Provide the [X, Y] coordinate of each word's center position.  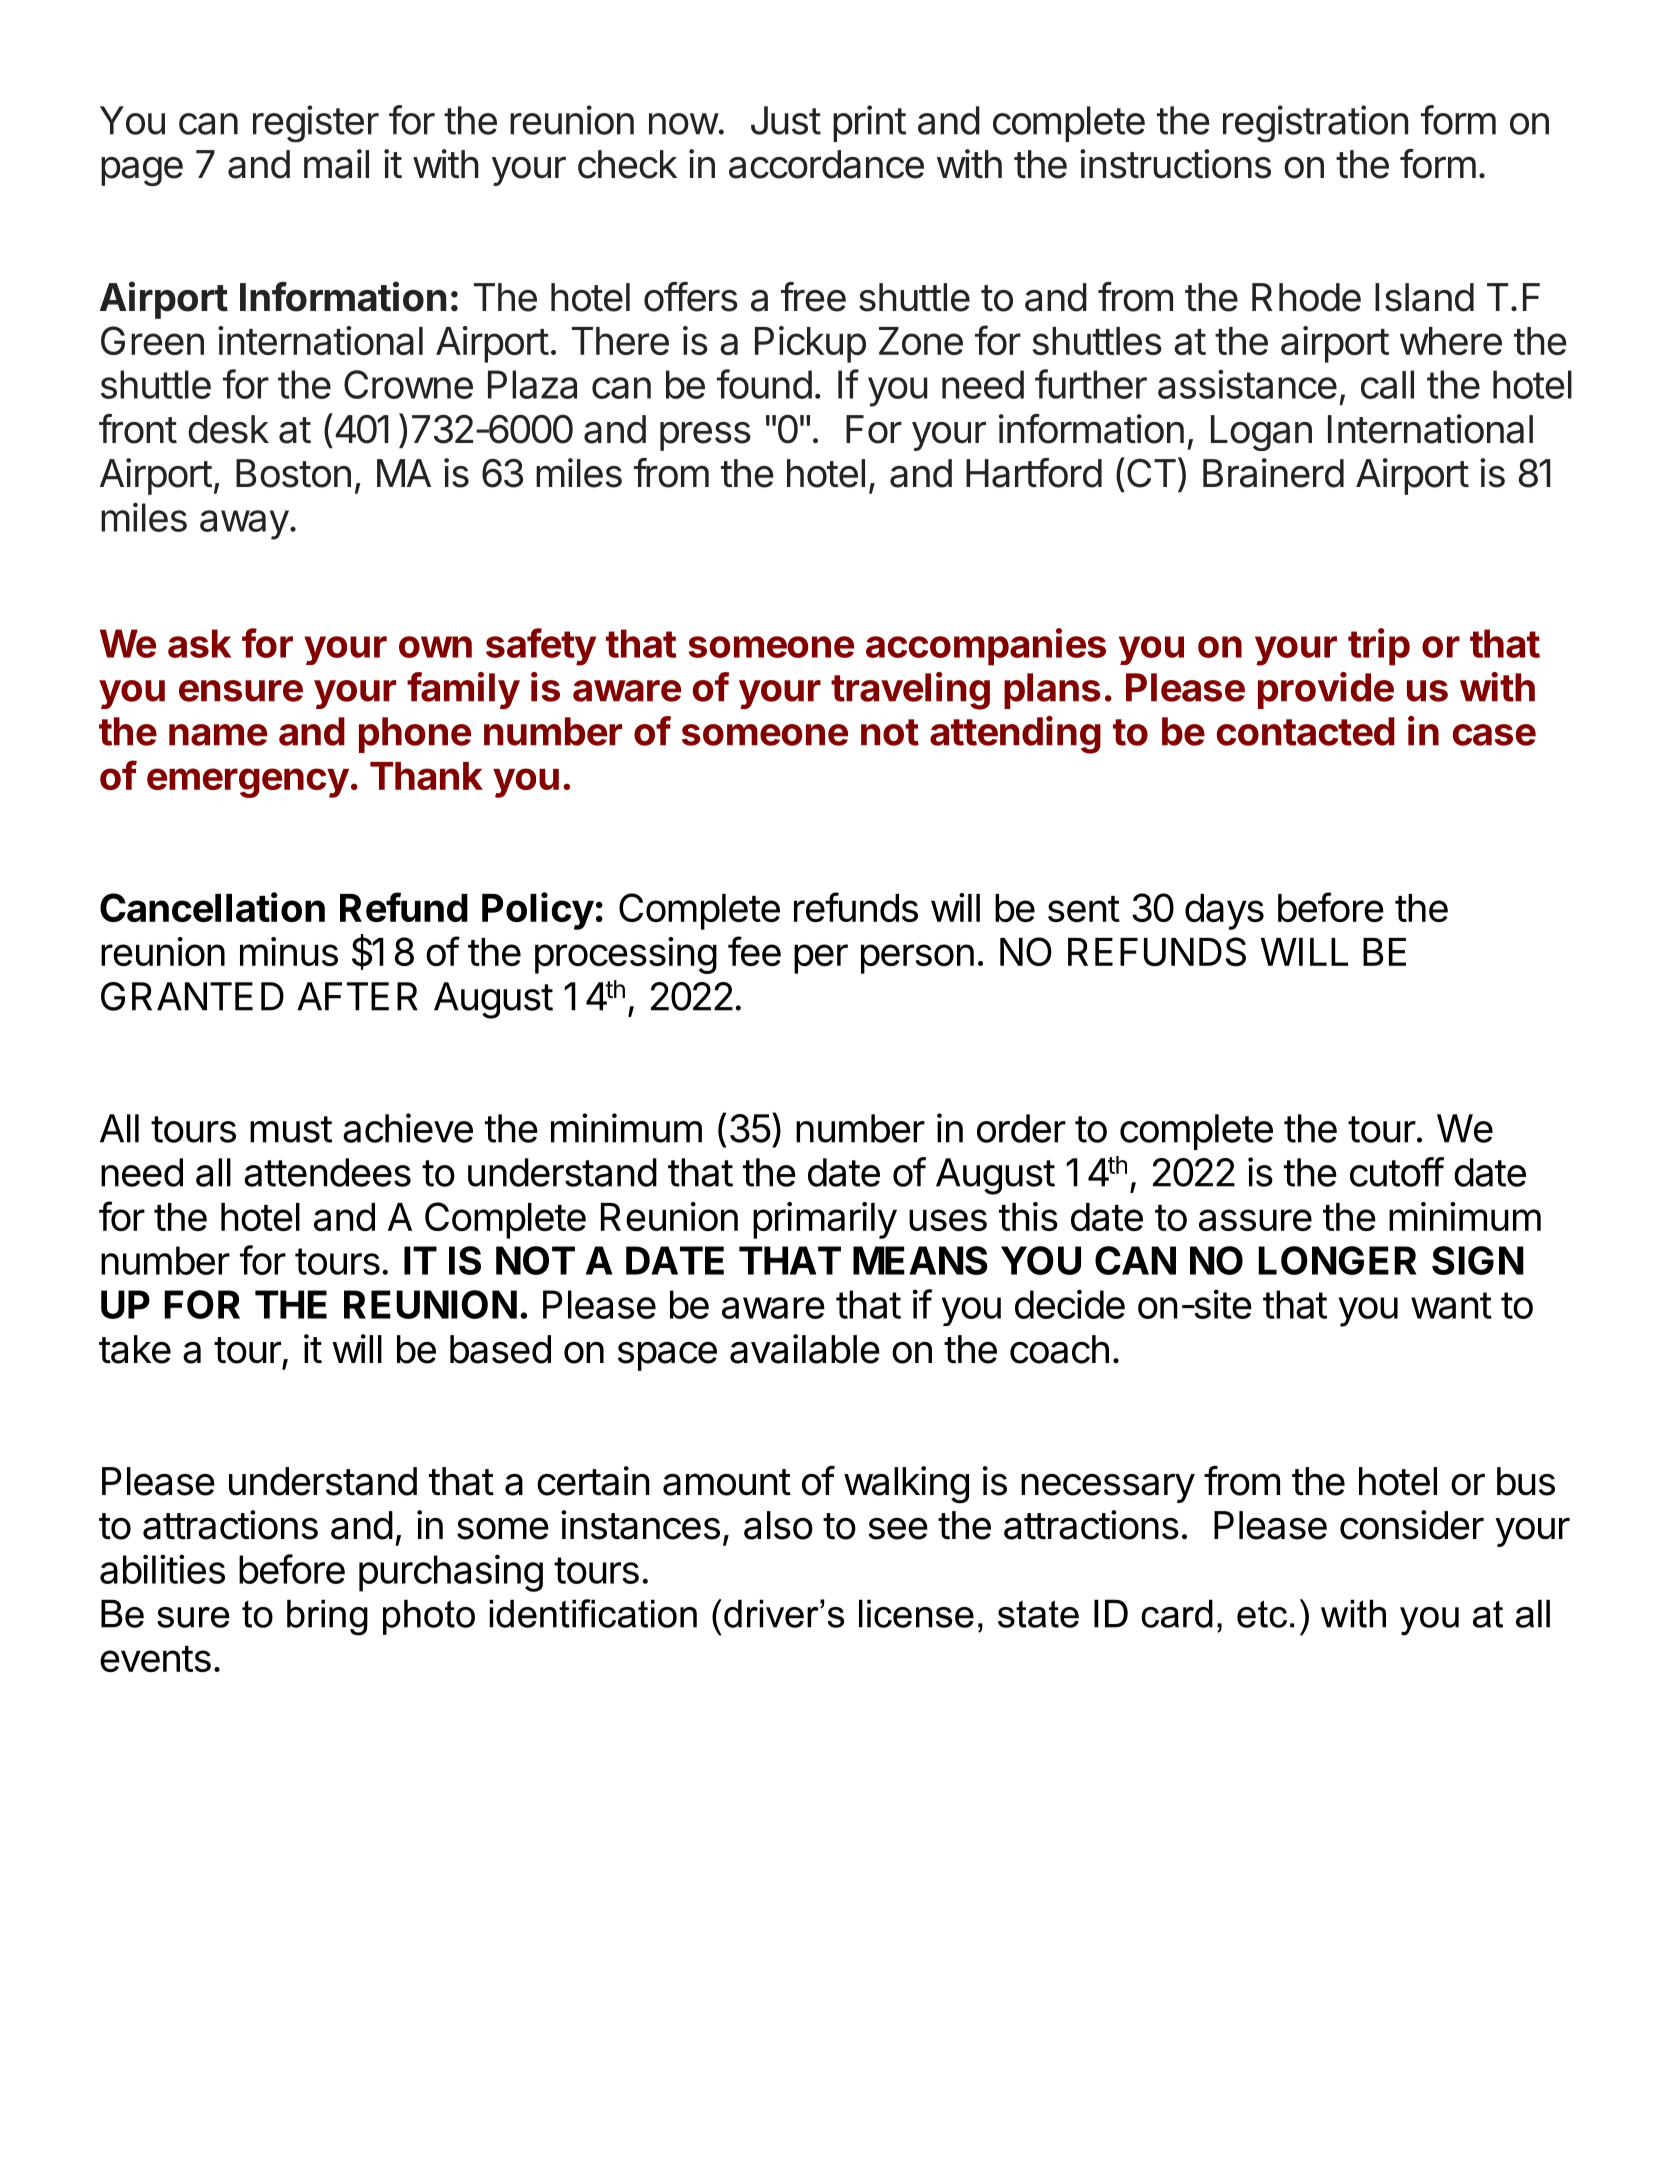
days [1224, 912]
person [917, 959]
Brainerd [1273, 473]
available [805, 1349]
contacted [1306, 731]
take [135, 1349]
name [218, 735]
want [1451, 1305]
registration [1315, 124]
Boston [293, 473]
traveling [910, 691]
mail [336, 164]
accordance [826, 164]
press [705, 436]
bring [327, 1617]
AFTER [357, 996]
